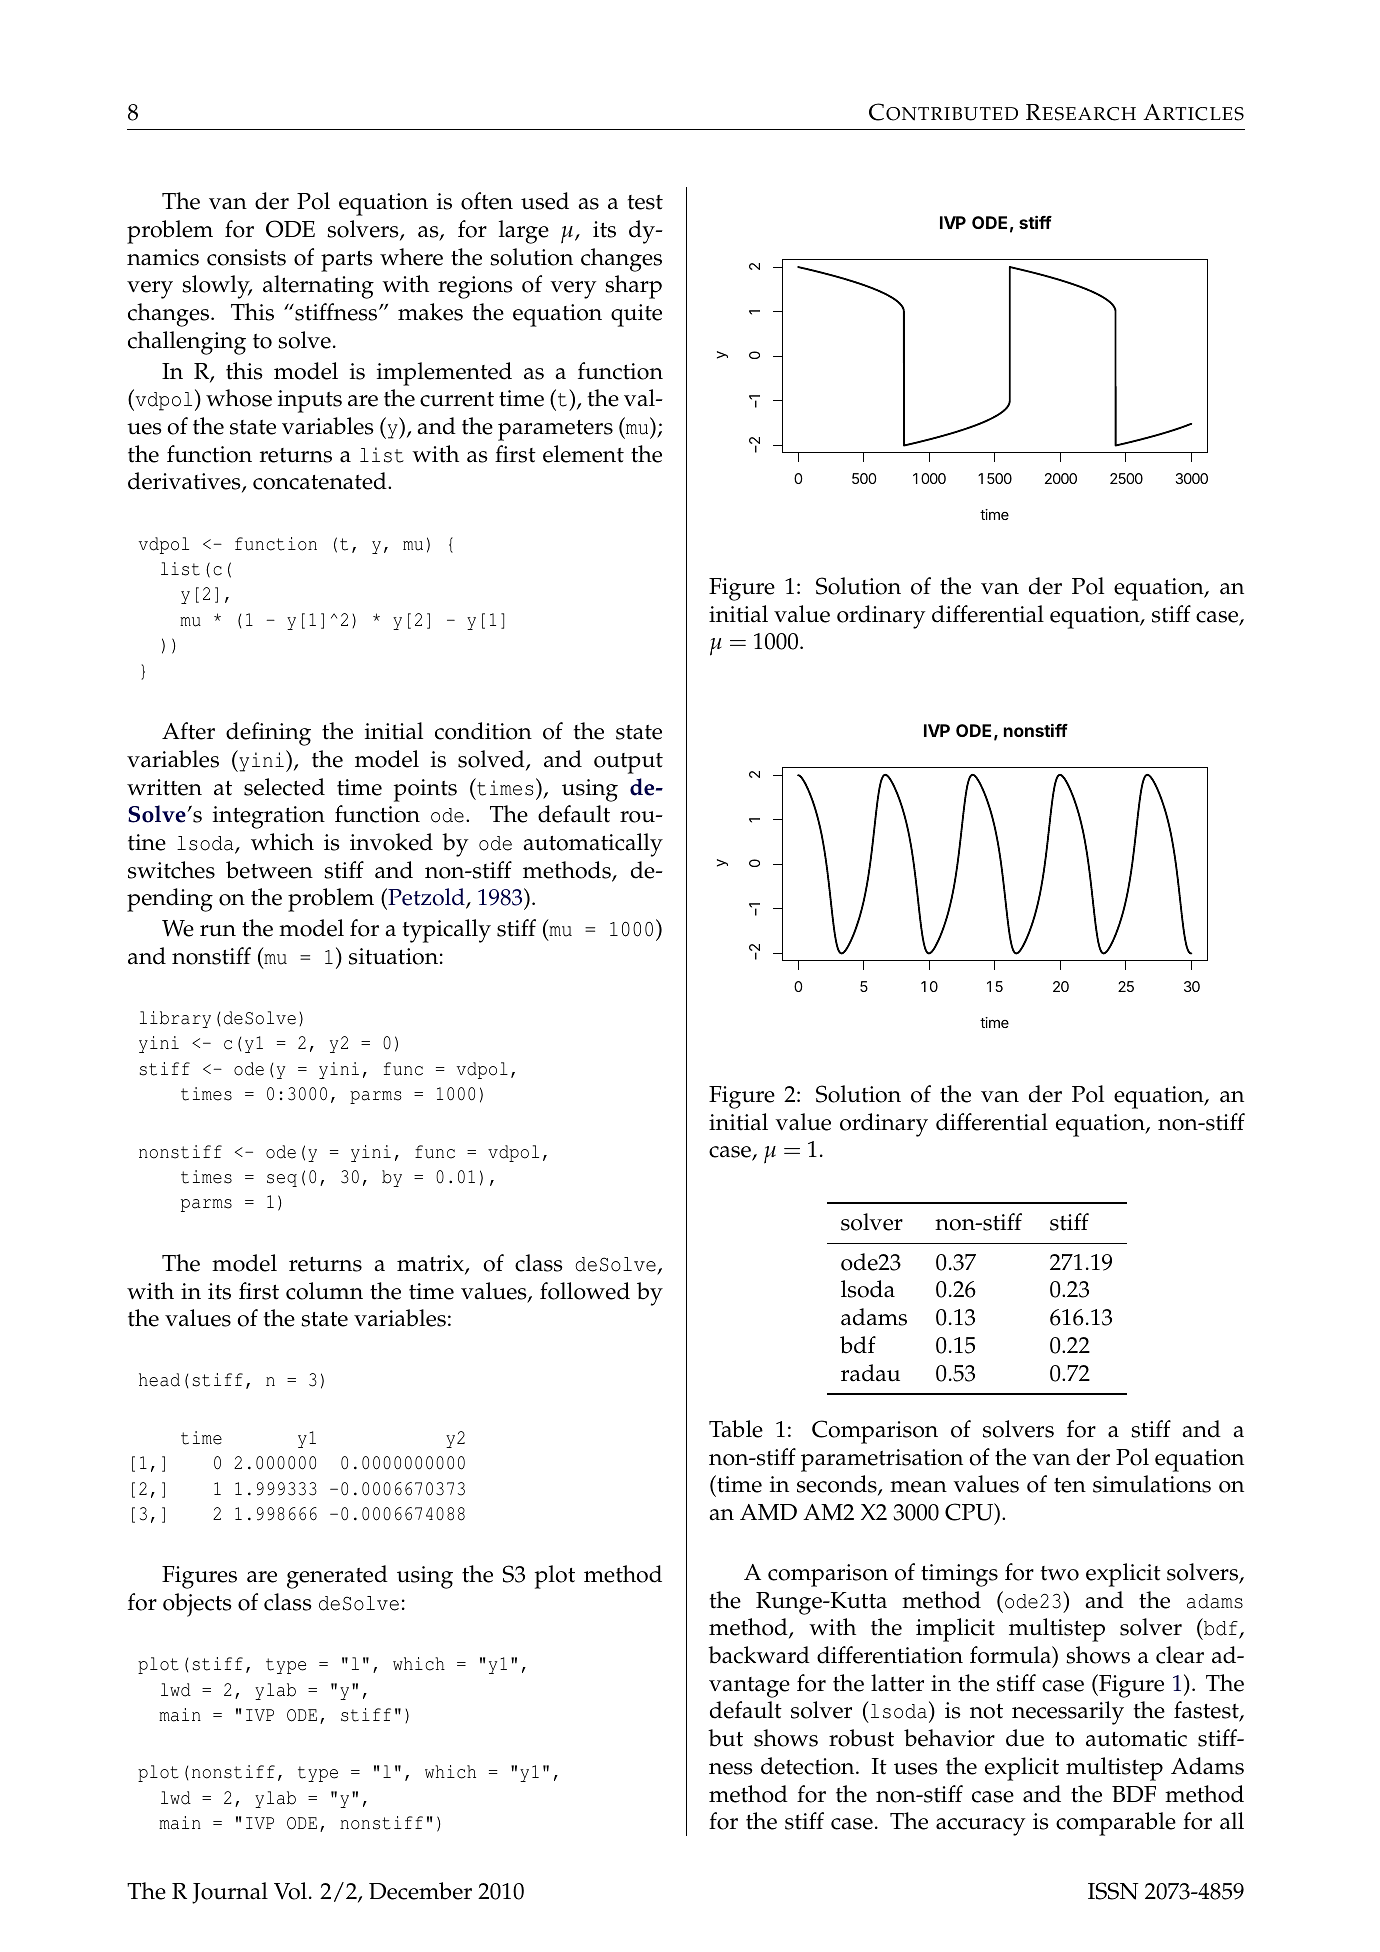 The image size is (1380, 1952). What do you see at coordinates (768, 1512) in the page?
I see `AMD` at bounding box center [768, 1512].
